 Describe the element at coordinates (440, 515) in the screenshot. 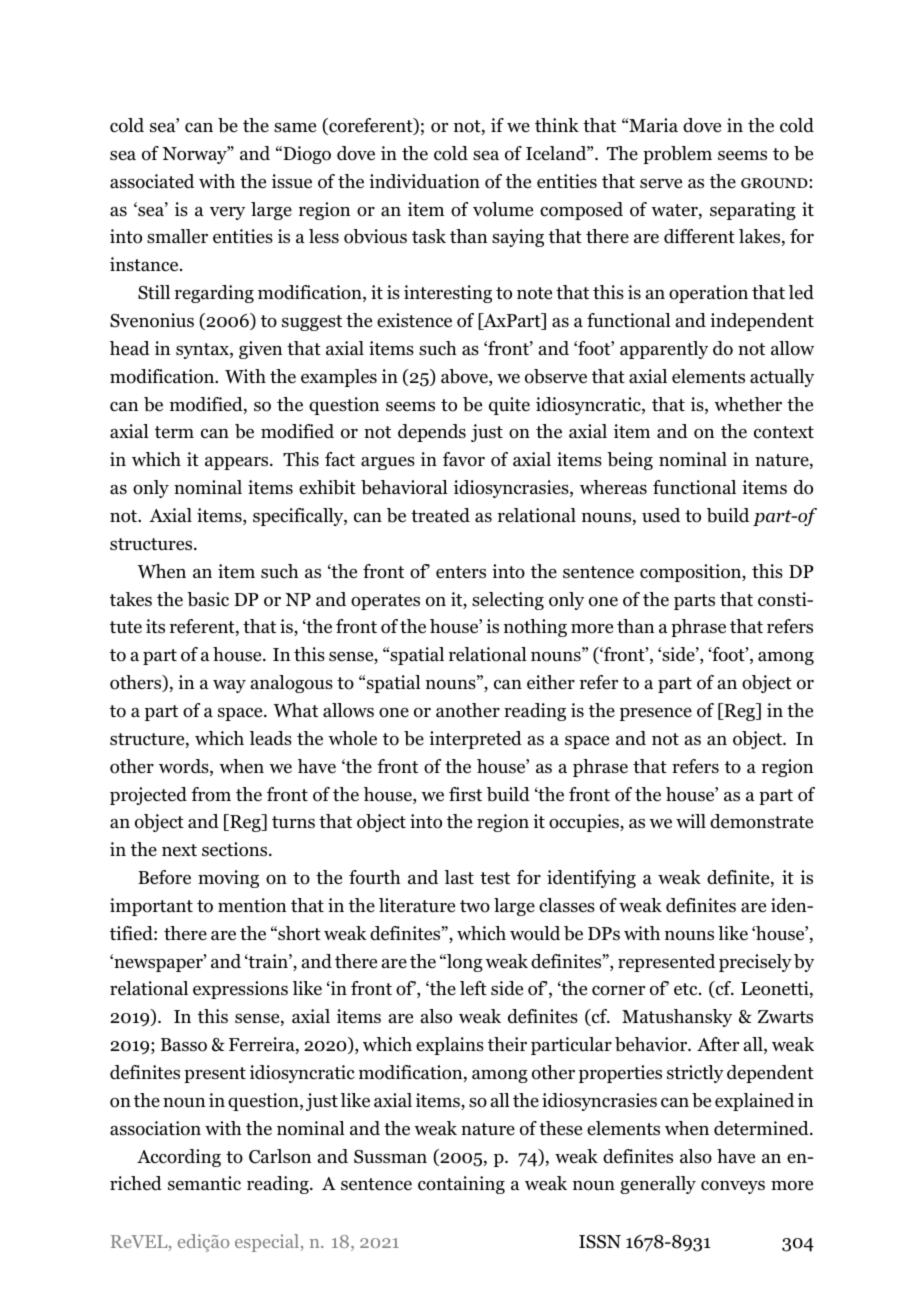

I see `treated` at that location.
